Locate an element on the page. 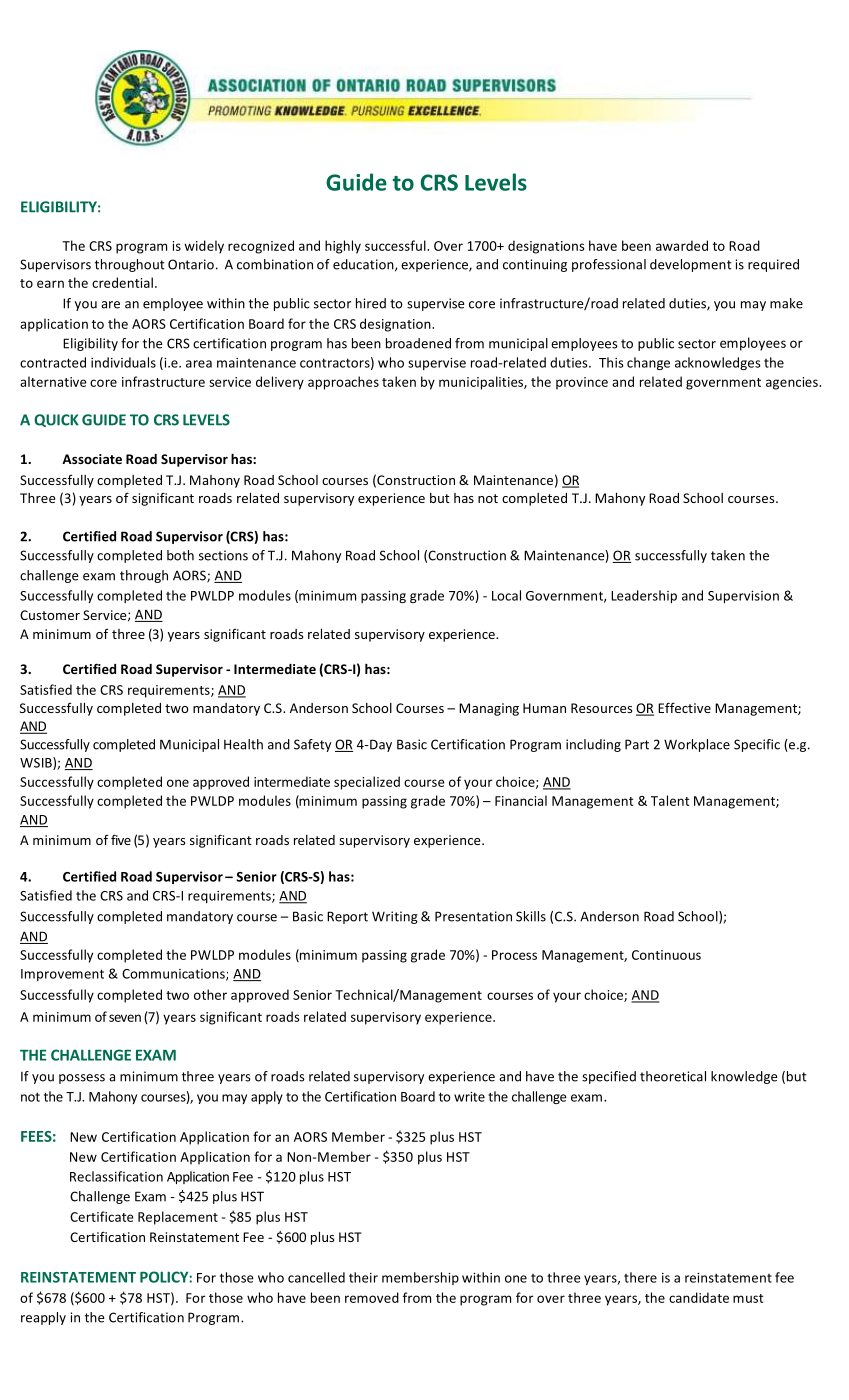  development is located at coordinates (691, 265).
